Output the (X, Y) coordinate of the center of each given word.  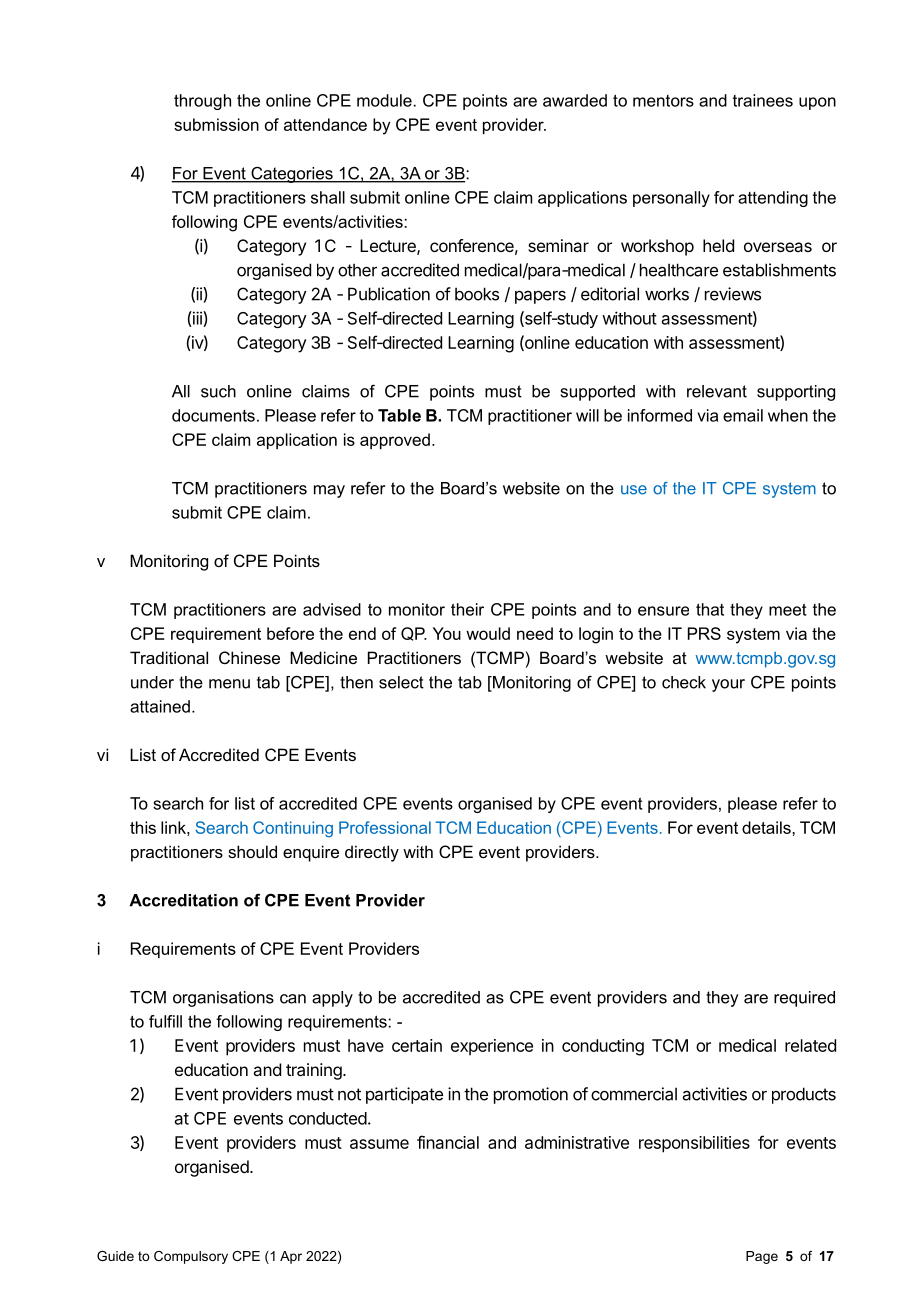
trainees (763, 100)
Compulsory (191, 1257)
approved (395, 441)
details (767, 827)
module (384, 100)
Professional (385, 827)
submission (216, 124)
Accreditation (183, 900)
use (634, 490)
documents (213, 415)
